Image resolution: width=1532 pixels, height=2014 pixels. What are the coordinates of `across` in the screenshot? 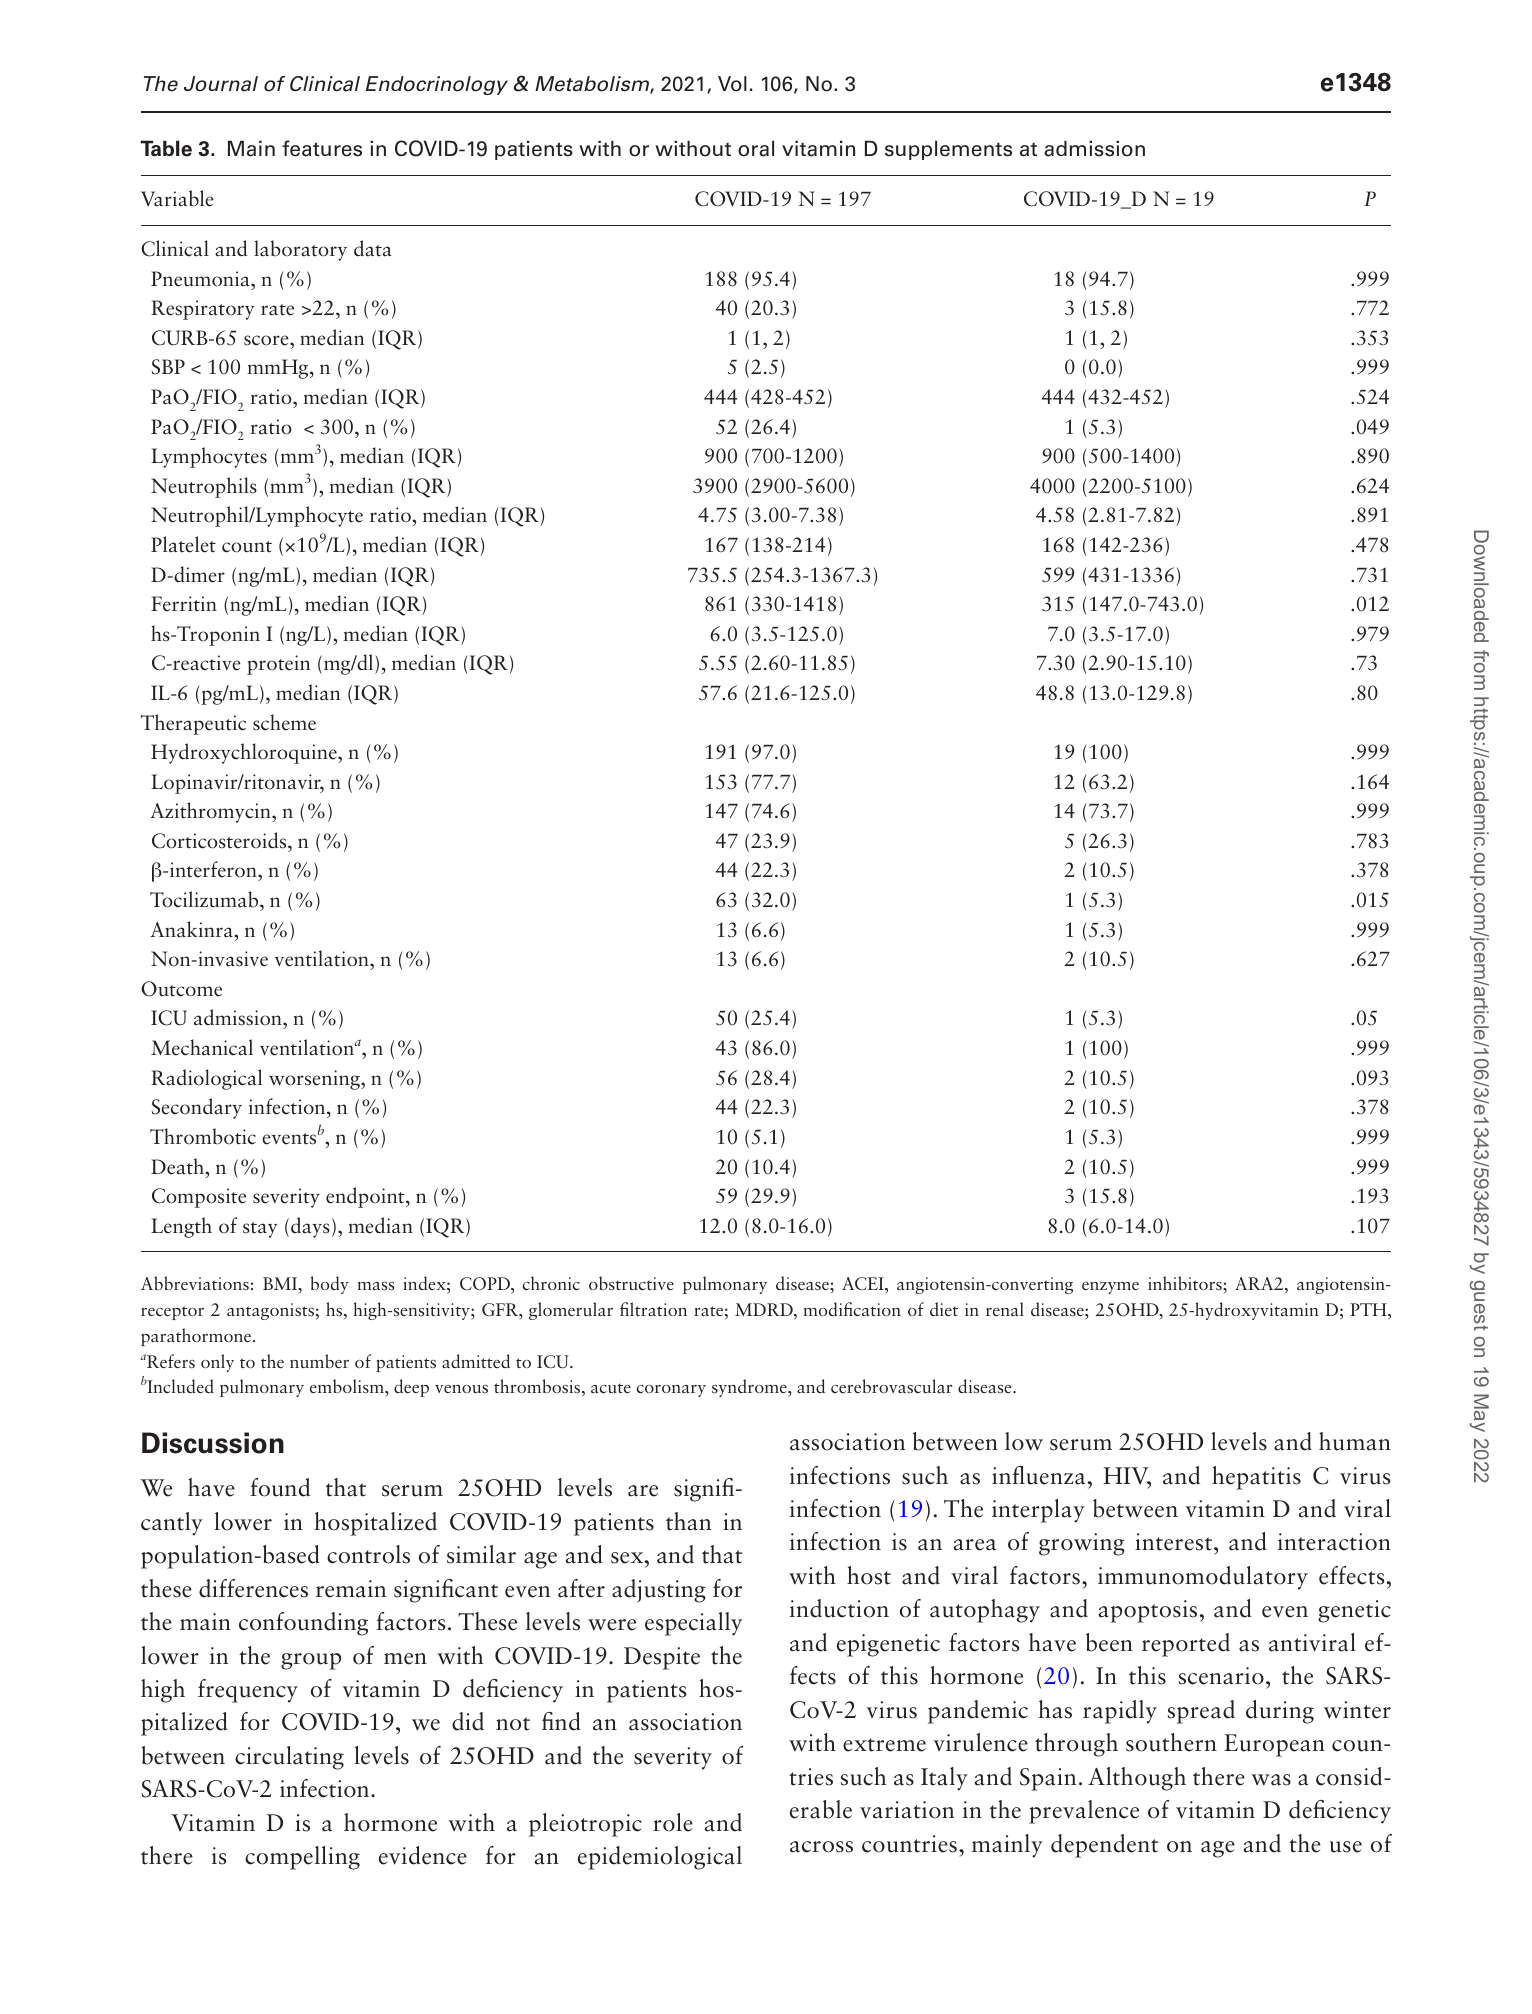 It's located at (821, 1847).
